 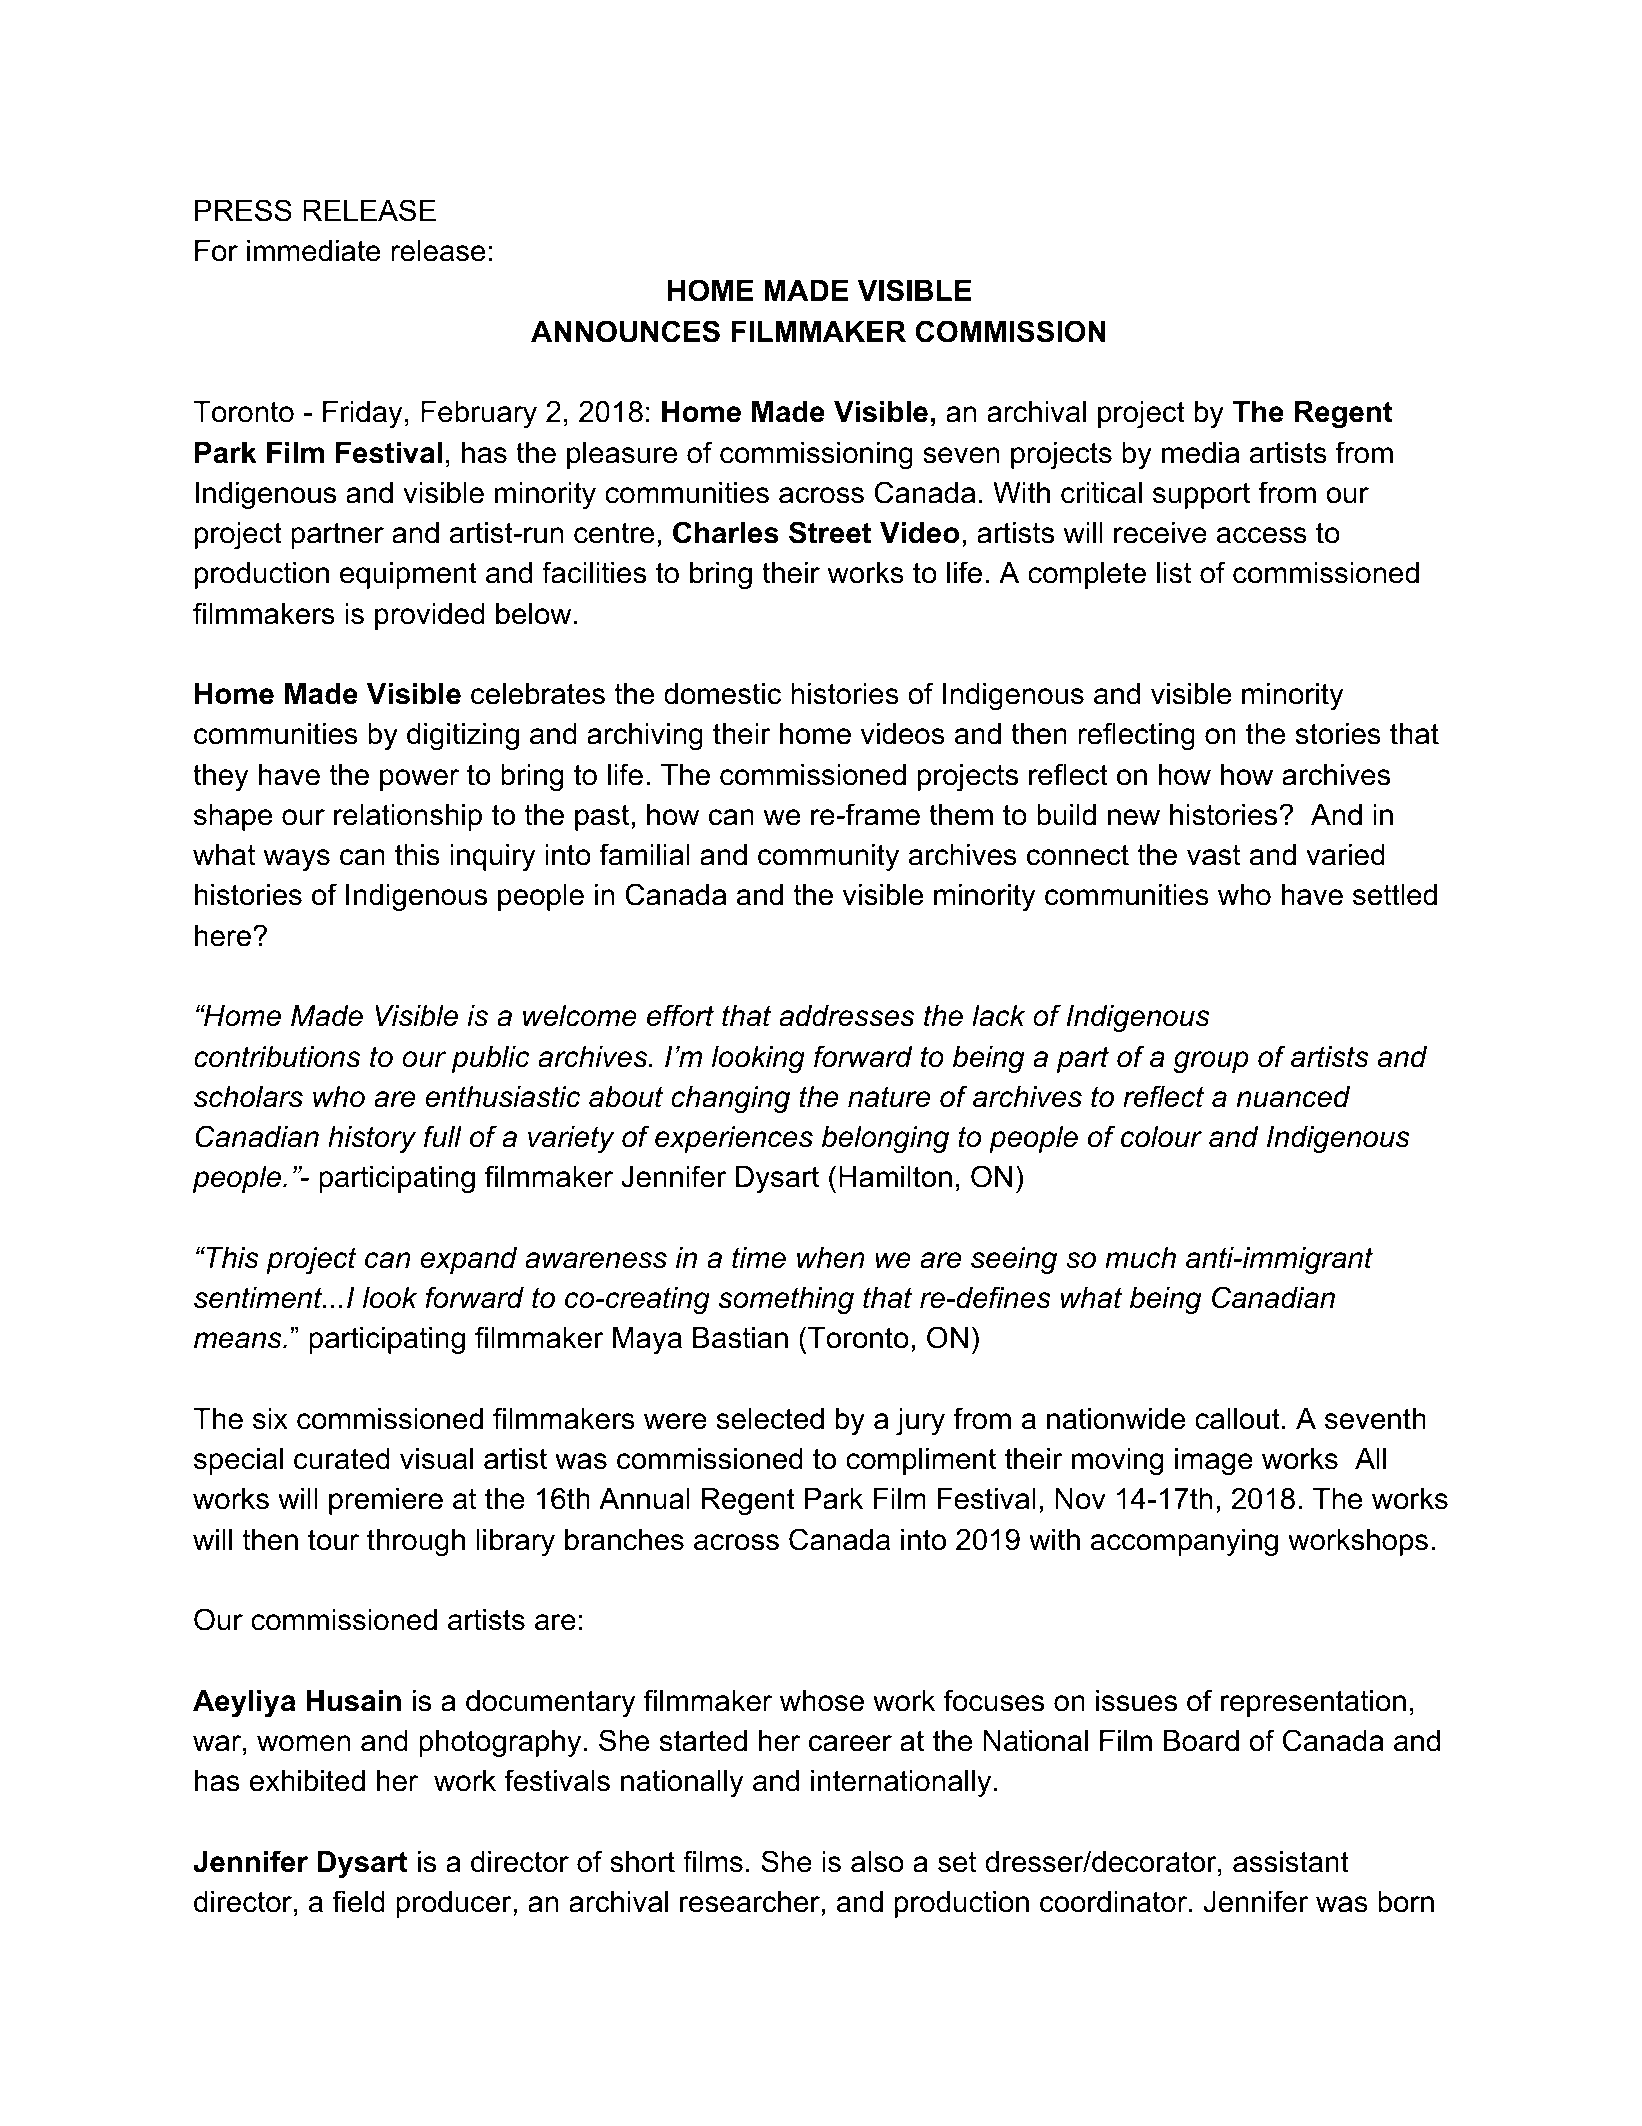 I want to click on PRESS, so click(x=243, y=210).
